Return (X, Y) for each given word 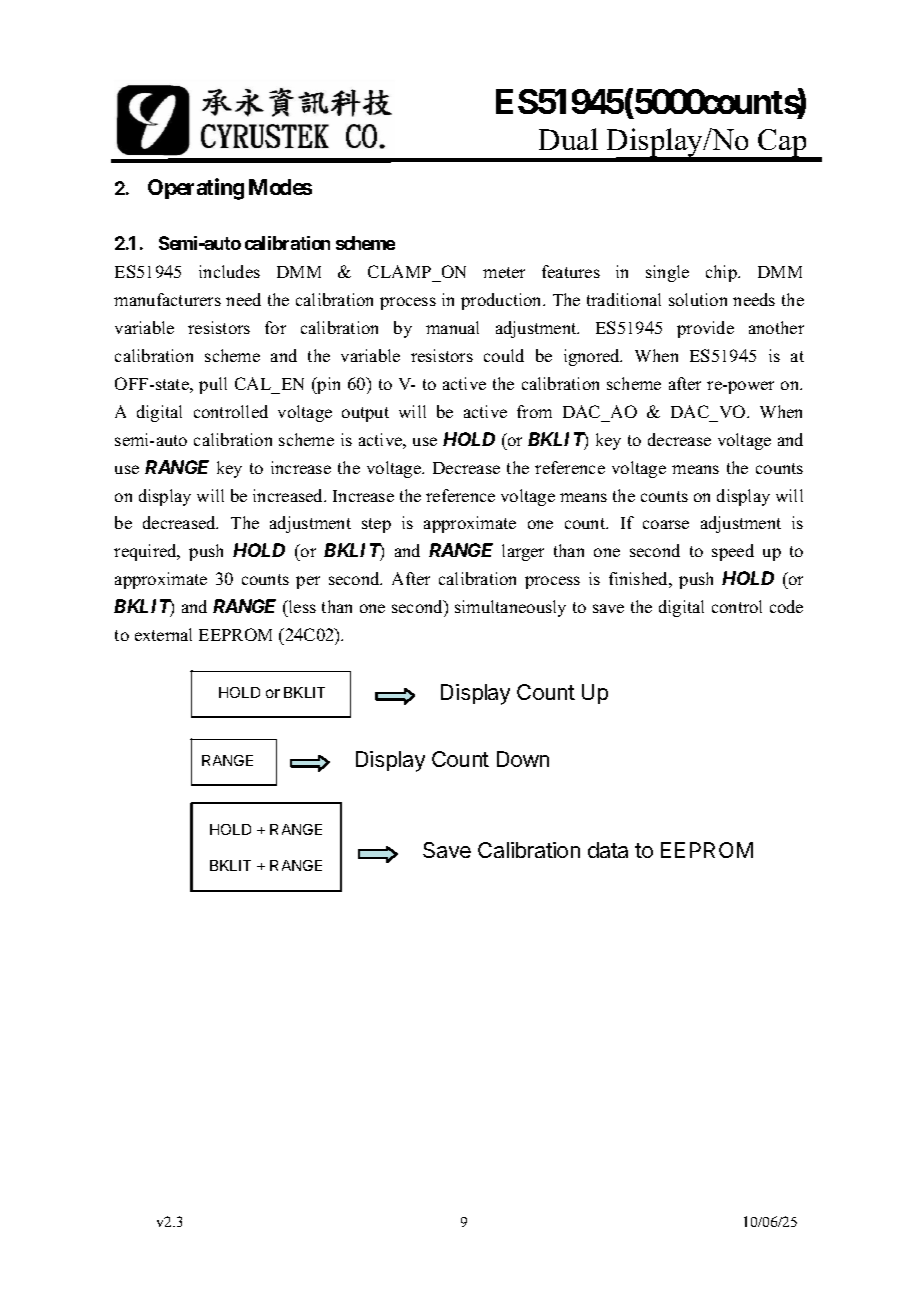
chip (722, 273)
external (163, 634)
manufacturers (167, 299)
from (534, 411)
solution (698, 299)
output (365, 414)
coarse (666, 524)
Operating (196, 189)
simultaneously (510, 608)
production (503, 301)
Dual (568, 139)
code (786, 606)
